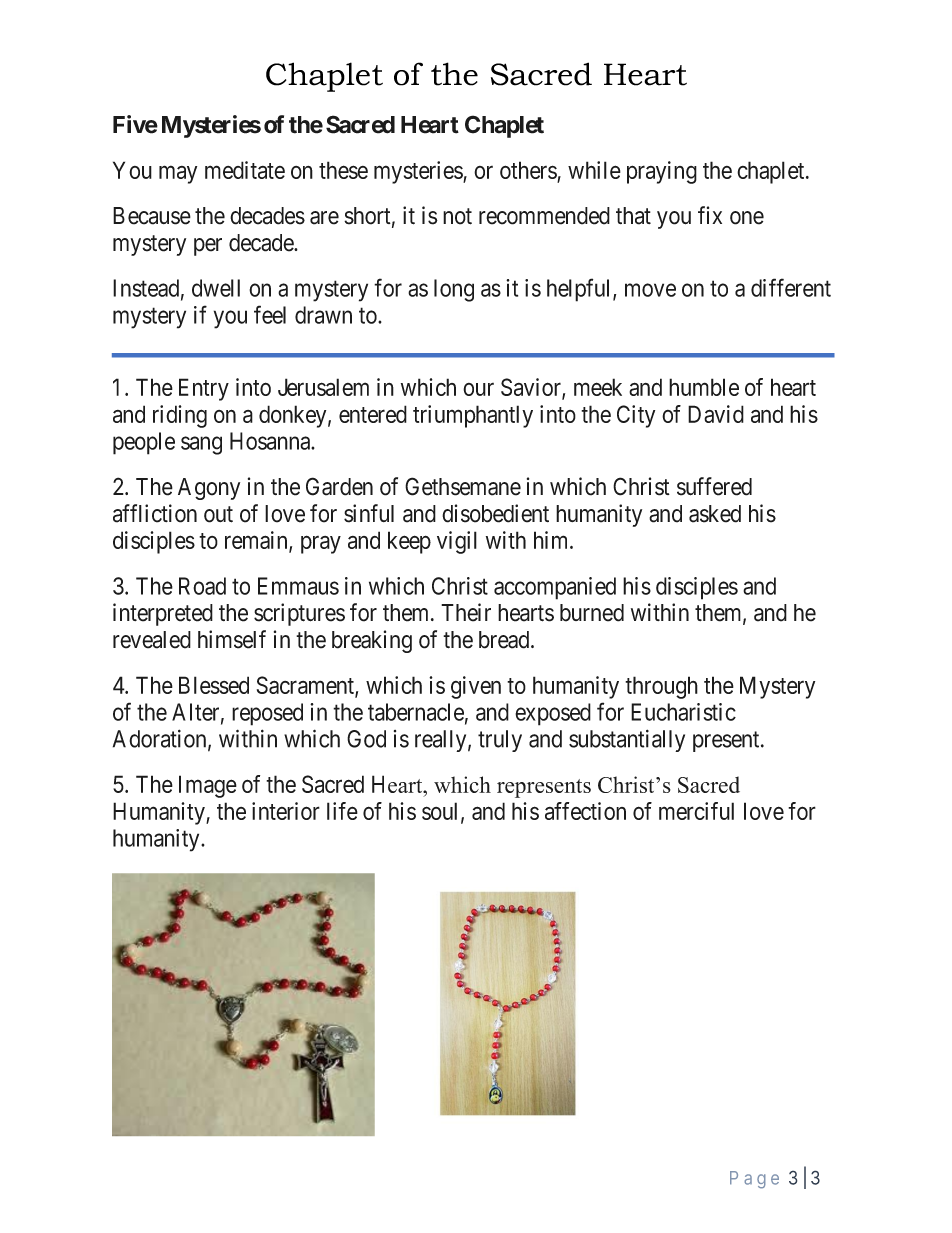 This page has height=1233, width=952. Describe the element at coordinates (270, 314) in the page. I see `feel` at that location.
